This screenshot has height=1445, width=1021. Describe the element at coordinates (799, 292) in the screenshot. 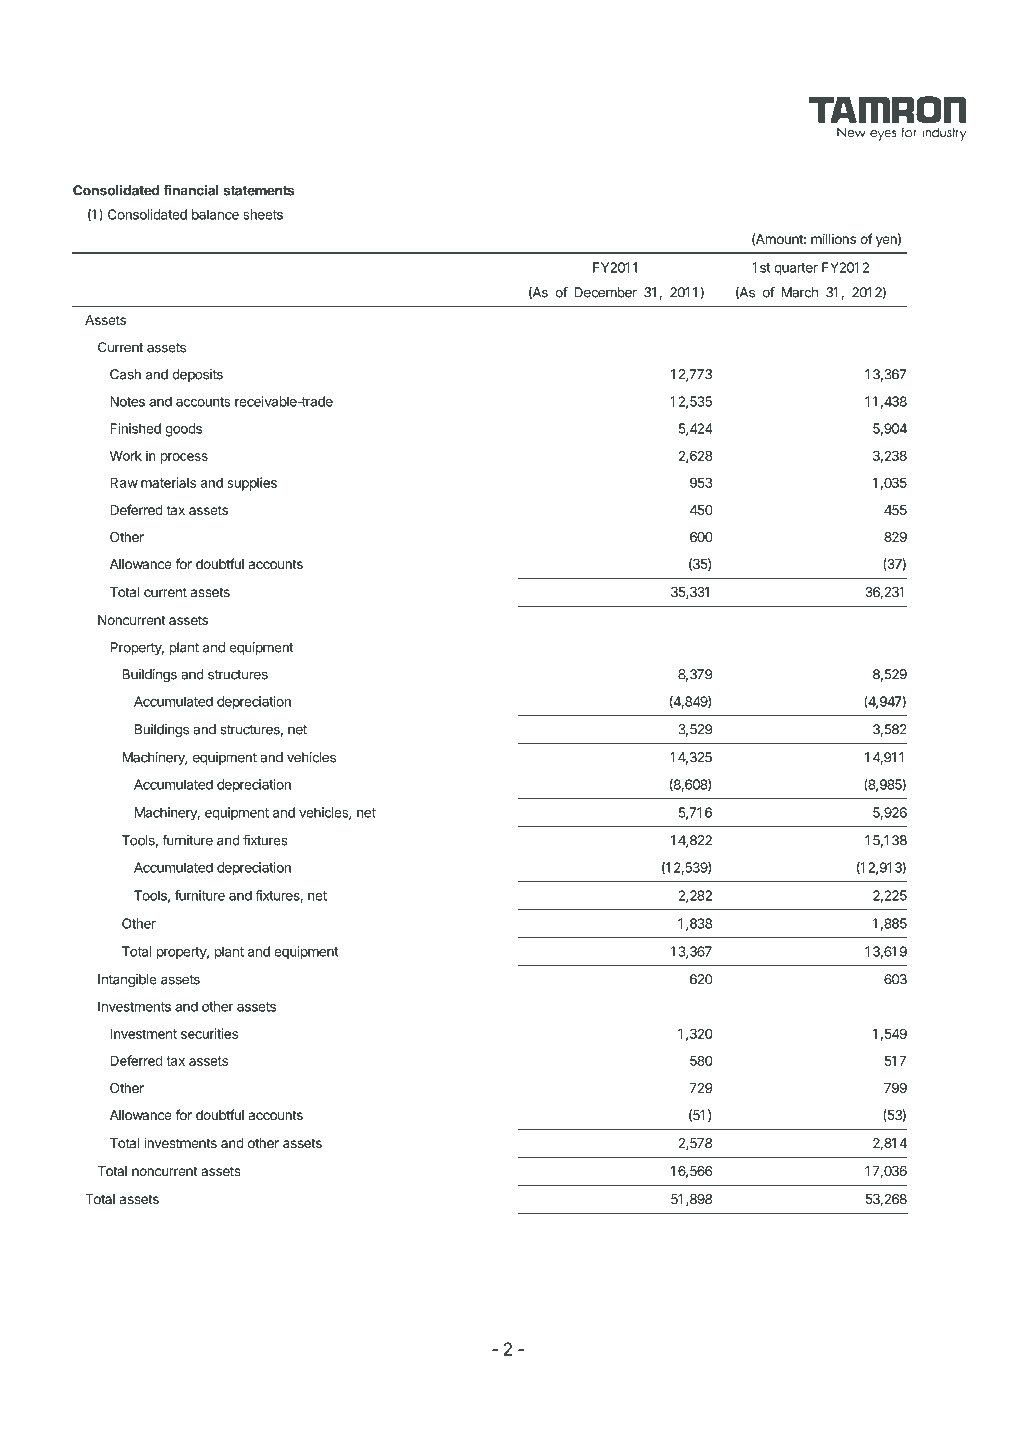

I see `March` at that location.
